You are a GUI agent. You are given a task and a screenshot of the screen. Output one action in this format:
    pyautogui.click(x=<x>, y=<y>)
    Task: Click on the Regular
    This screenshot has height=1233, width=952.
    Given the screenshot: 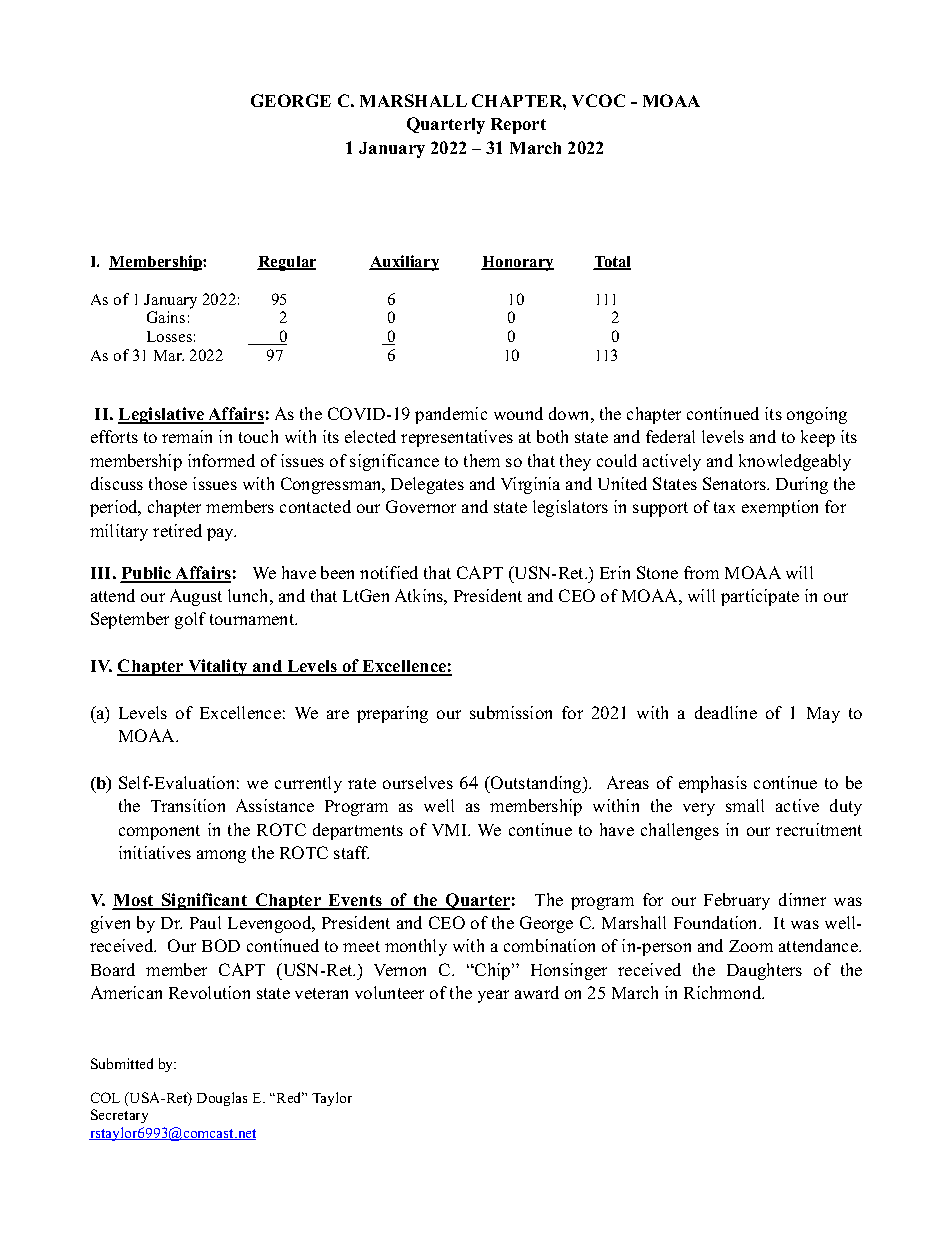 What is the action you would take?
    pyautogui.click(x=286, y=263)
